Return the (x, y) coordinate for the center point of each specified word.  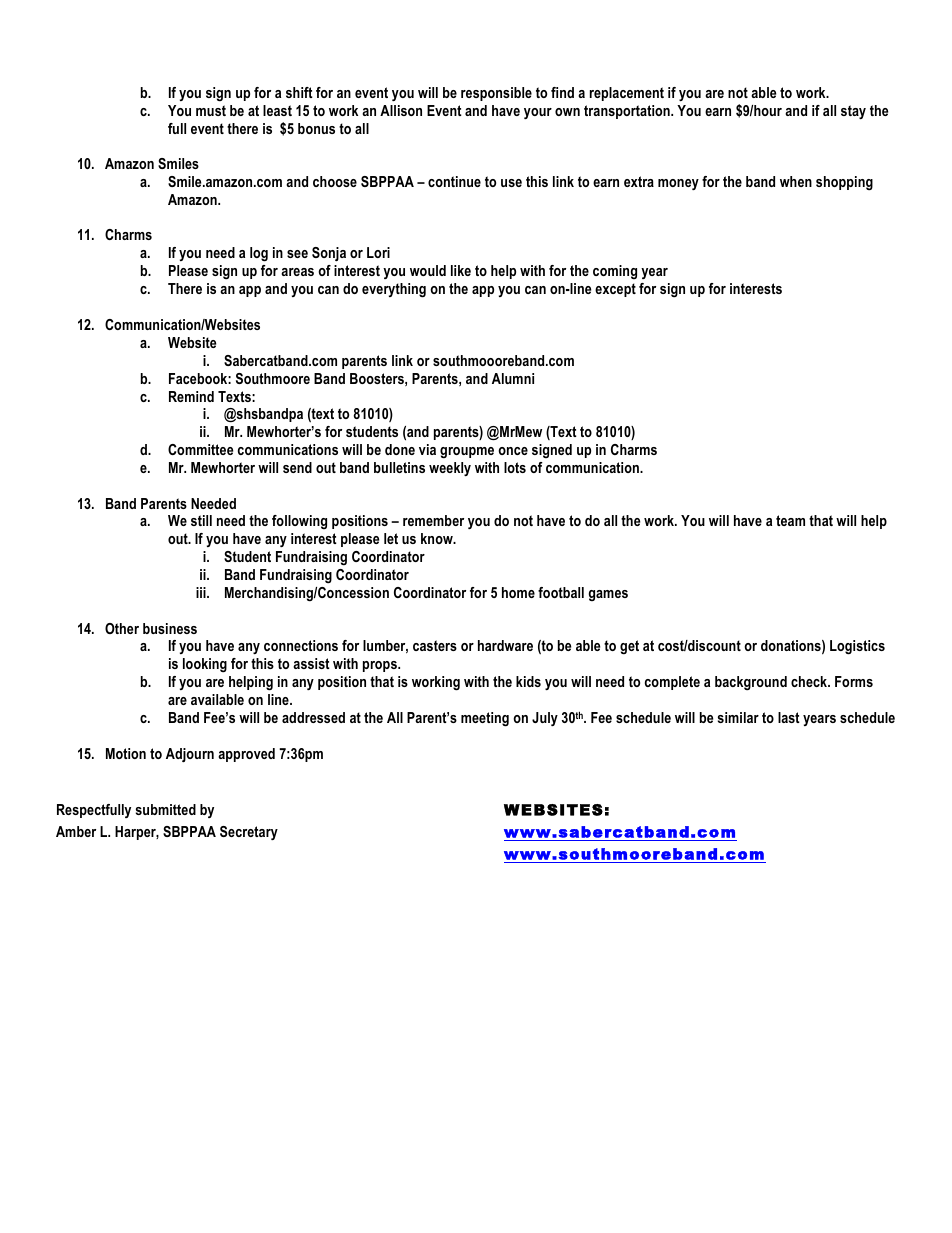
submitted (166, 809)
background (751, 683)
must (211, 110)
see (297, 254)
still (201, 520)
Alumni (513, 378)
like (461, 270)
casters (435, 645)
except (615, 290)
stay (853, 112)
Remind (191, 396)
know (438, 538)
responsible (496, 94)
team (790, 520)
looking (205, 665)
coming (615, 272)
